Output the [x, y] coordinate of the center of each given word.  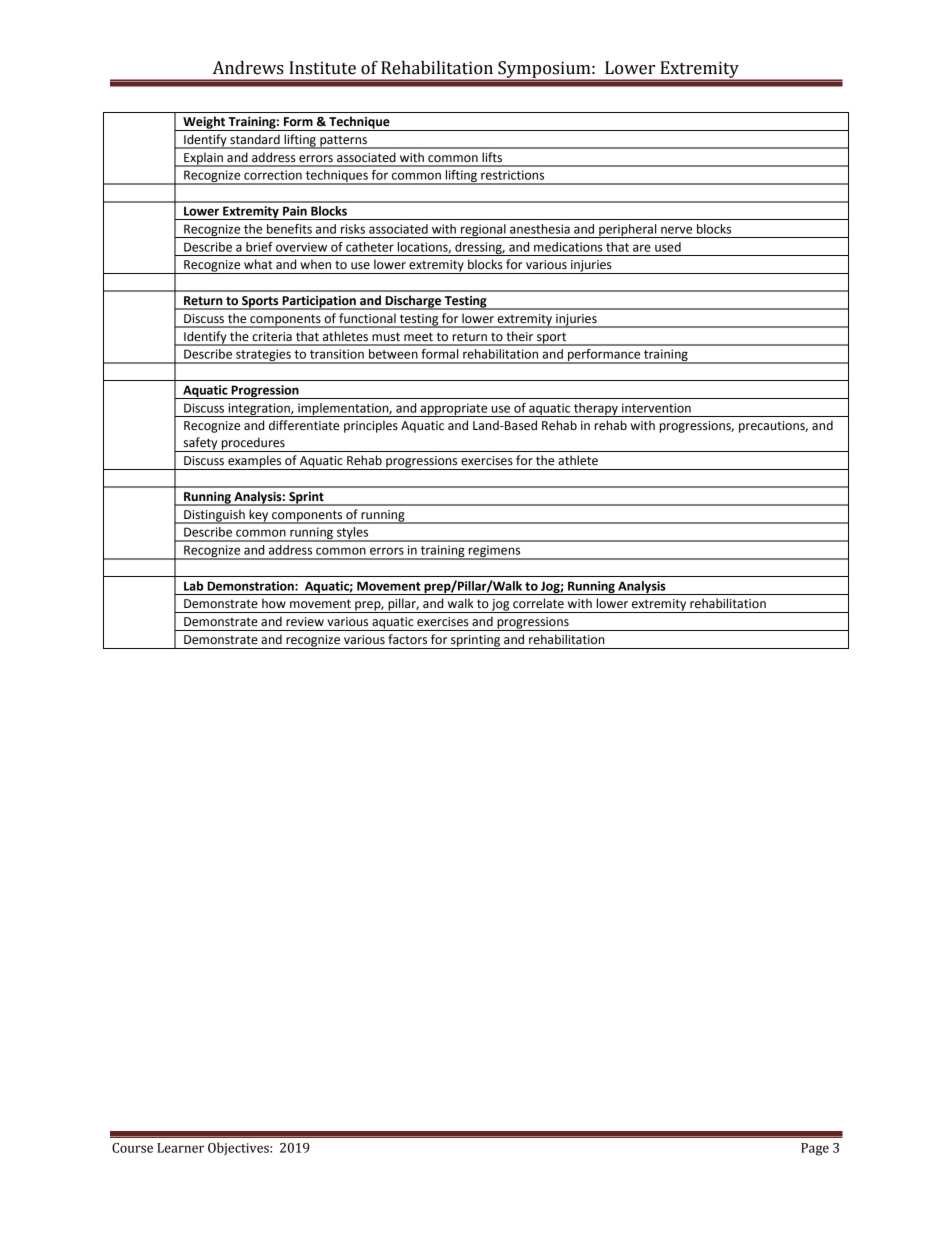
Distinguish [214, 516]
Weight [204, 123]
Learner [180, 1148]
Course [132, 1148]
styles [353, 534]
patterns [343, 142]
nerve [676, 230]
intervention [656, 408]
